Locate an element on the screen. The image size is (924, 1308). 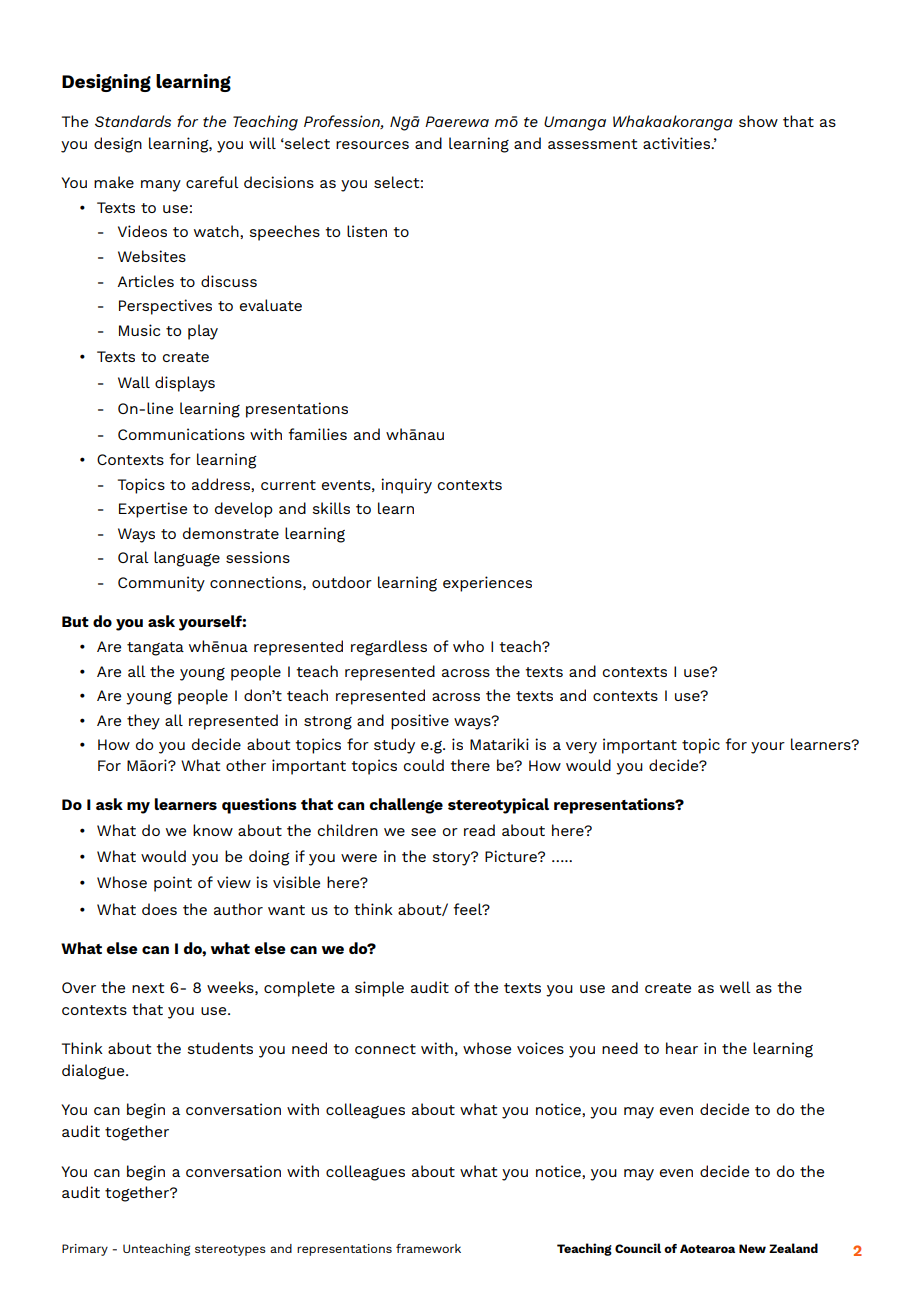
they is located at coordinates (143, 722).
